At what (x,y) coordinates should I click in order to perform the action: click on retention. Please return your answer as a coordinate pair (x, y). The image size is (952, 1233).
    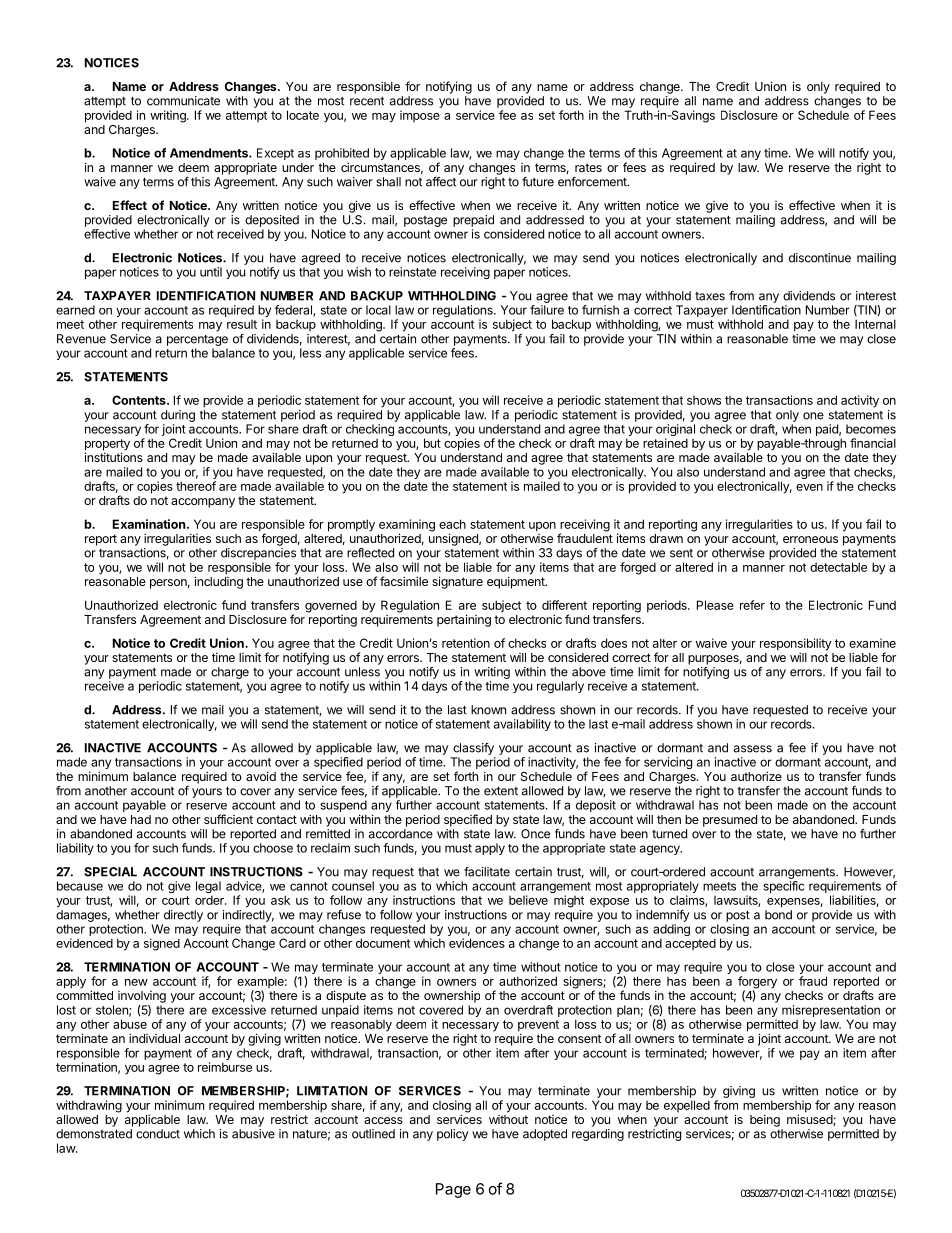
    Looking at the image, I should click on (466, 643).
